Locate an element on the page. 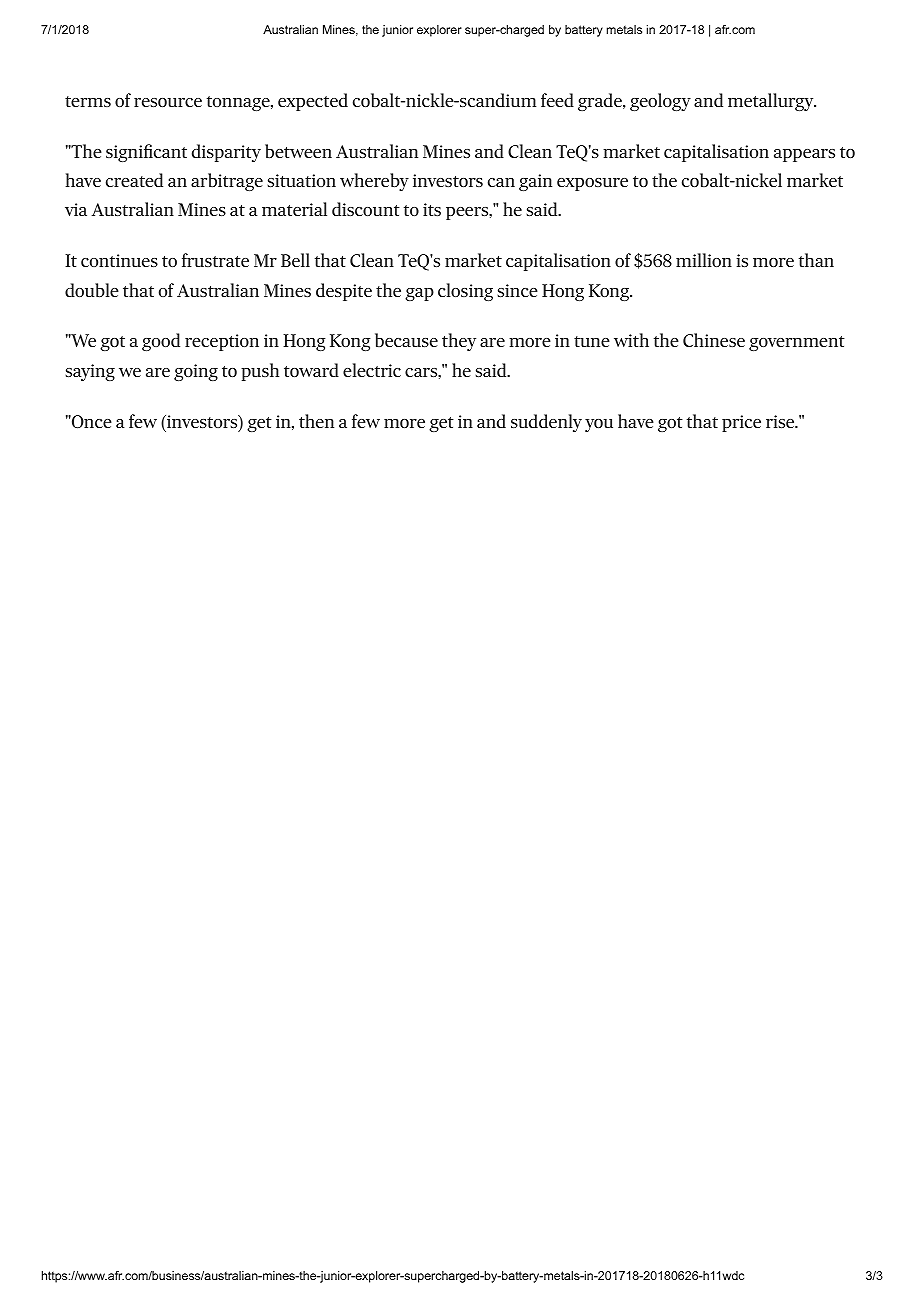  metallurgy is located at coordinates (772, 102).
